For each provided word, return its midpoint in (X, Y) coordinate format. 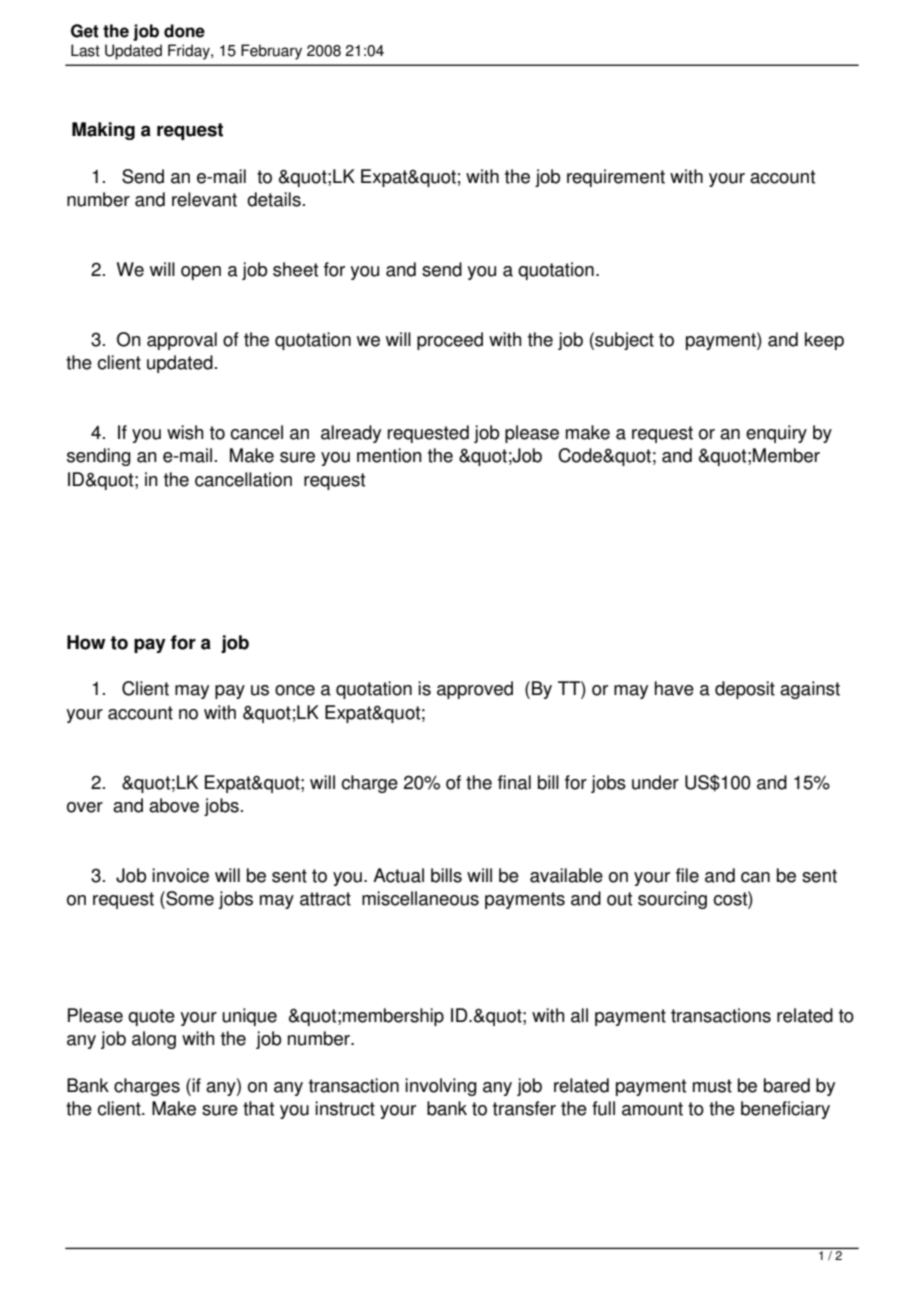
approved (475, 690)
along (154, 1040)
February (271, 52)
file (687, 875)
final (514, 782)
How (86, 642)
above (174, 805)
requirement (616, 178)
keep (824, 341)
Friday (190, 52)
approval (182, 341)
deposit (745, 690)
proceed (450, 341)
